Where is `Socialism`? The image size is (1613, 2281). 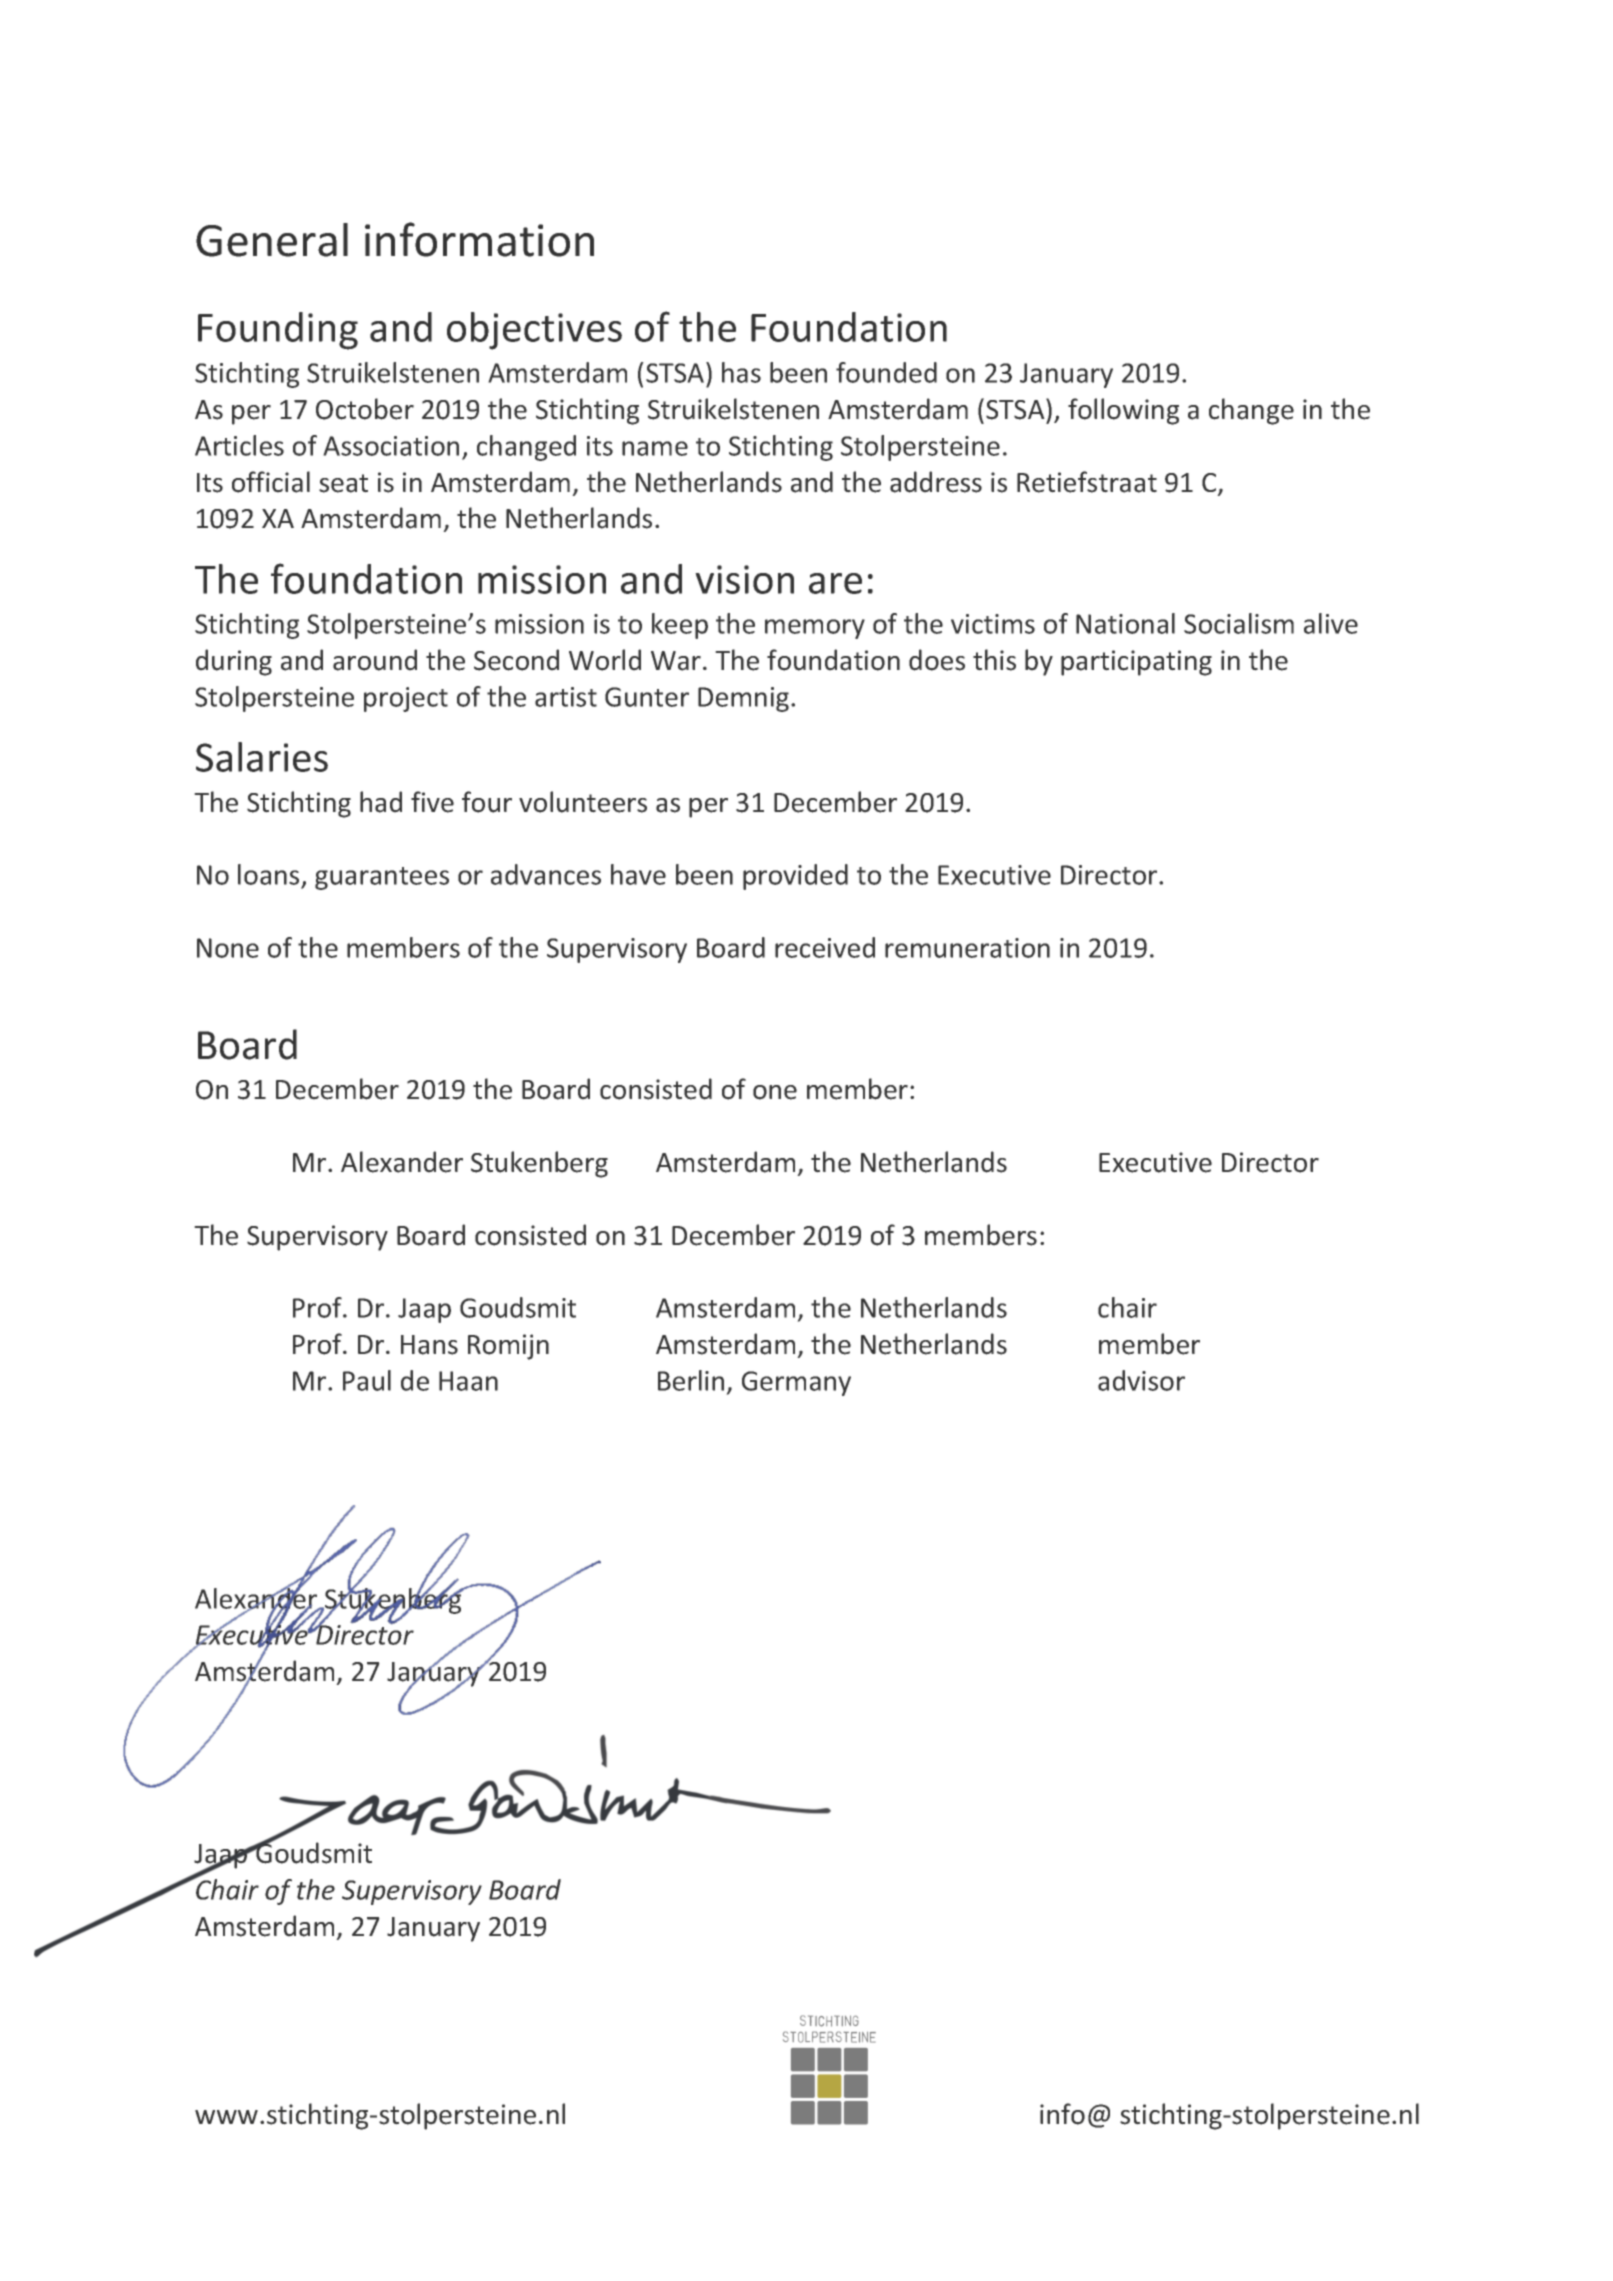
Socialism is located at coordinates (1239, 623).
